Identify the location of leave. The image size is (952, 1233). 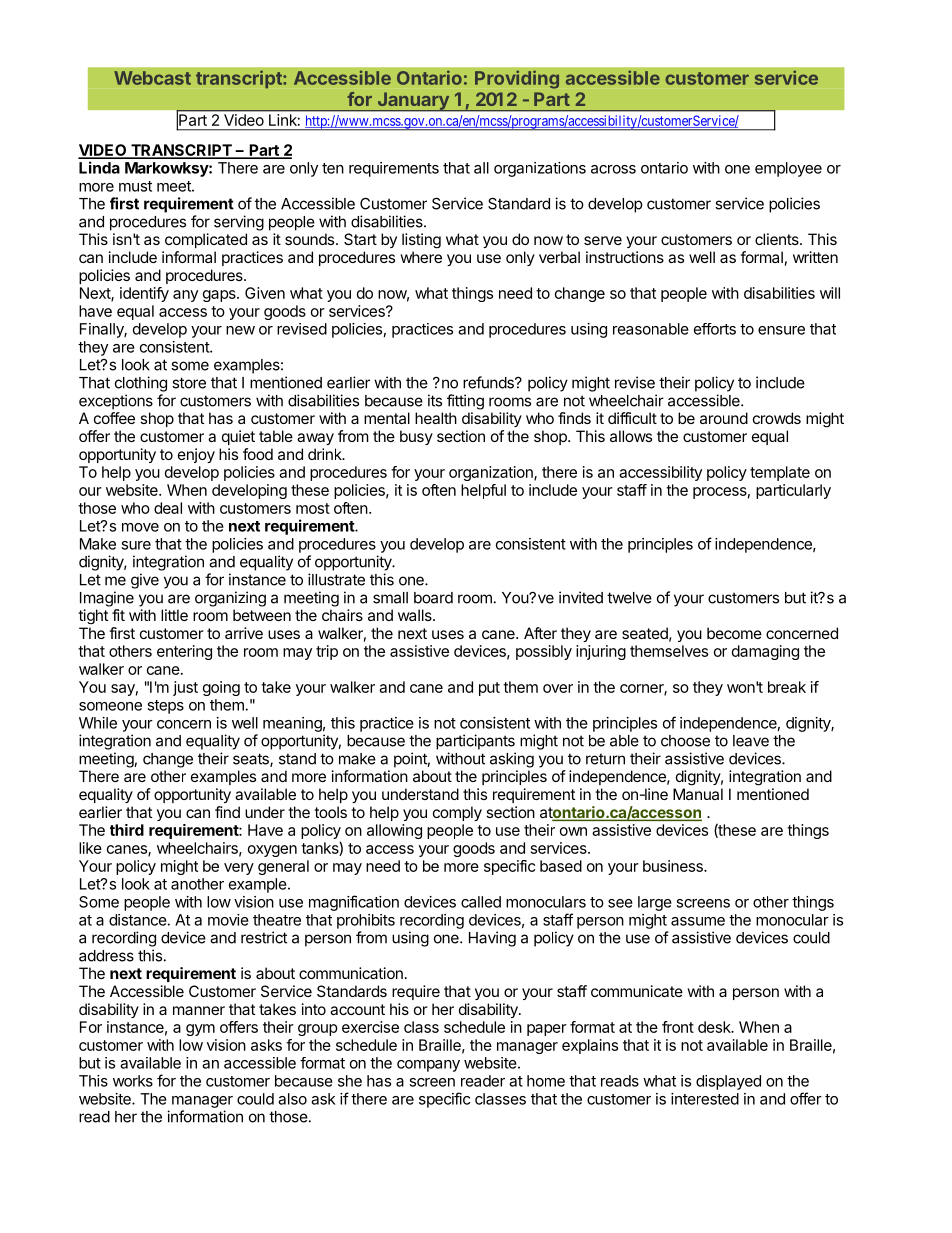
(751, 741).
